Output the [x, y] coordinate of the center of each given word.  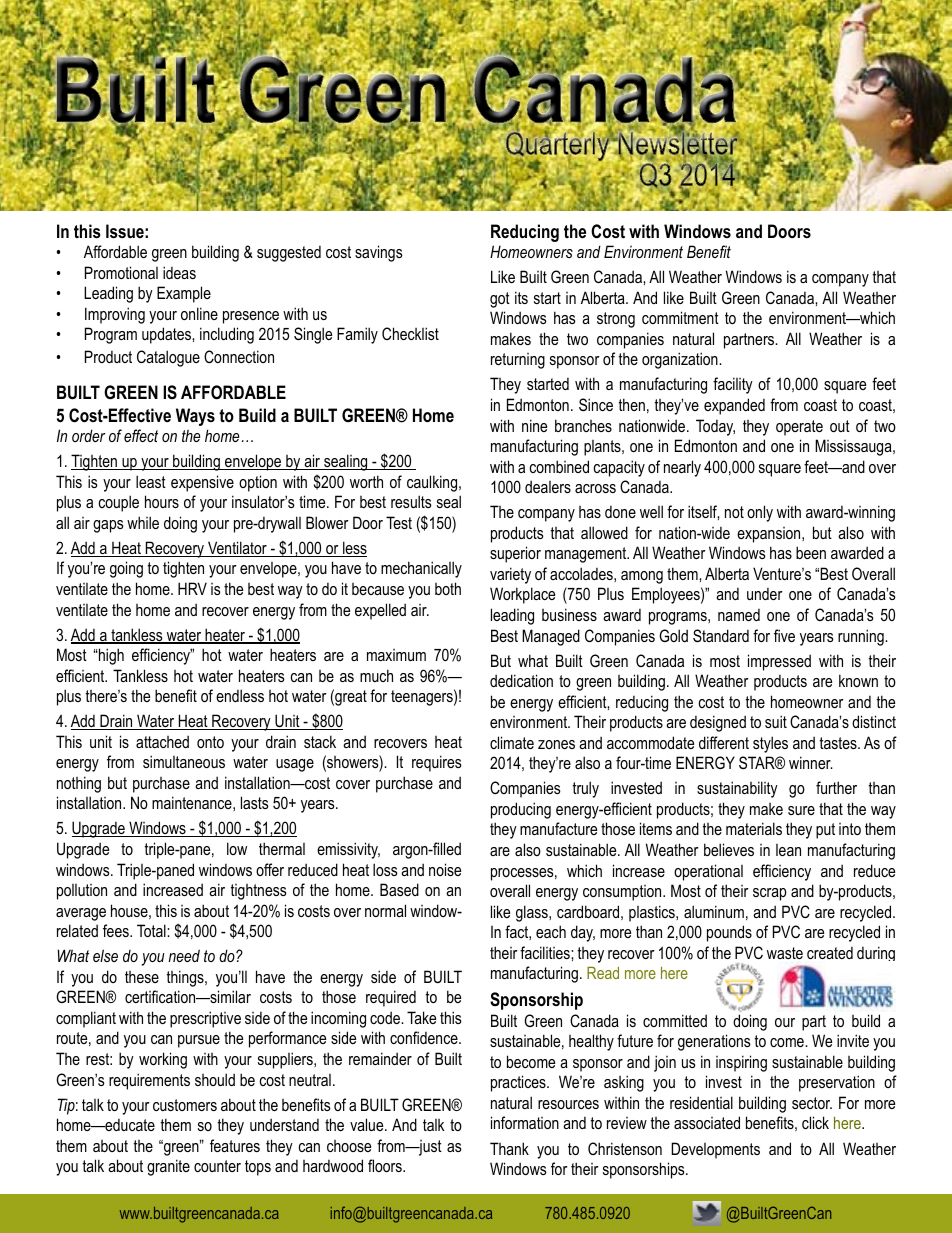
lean [788, 850]
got [500, 300]
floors [386, 1165]
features [235, 1145]
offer [270, 869]
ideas [179, 272]
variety [510, 575]
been [811, 552]
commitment [680, 317]
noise [445, 869]
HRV [192, 588]
